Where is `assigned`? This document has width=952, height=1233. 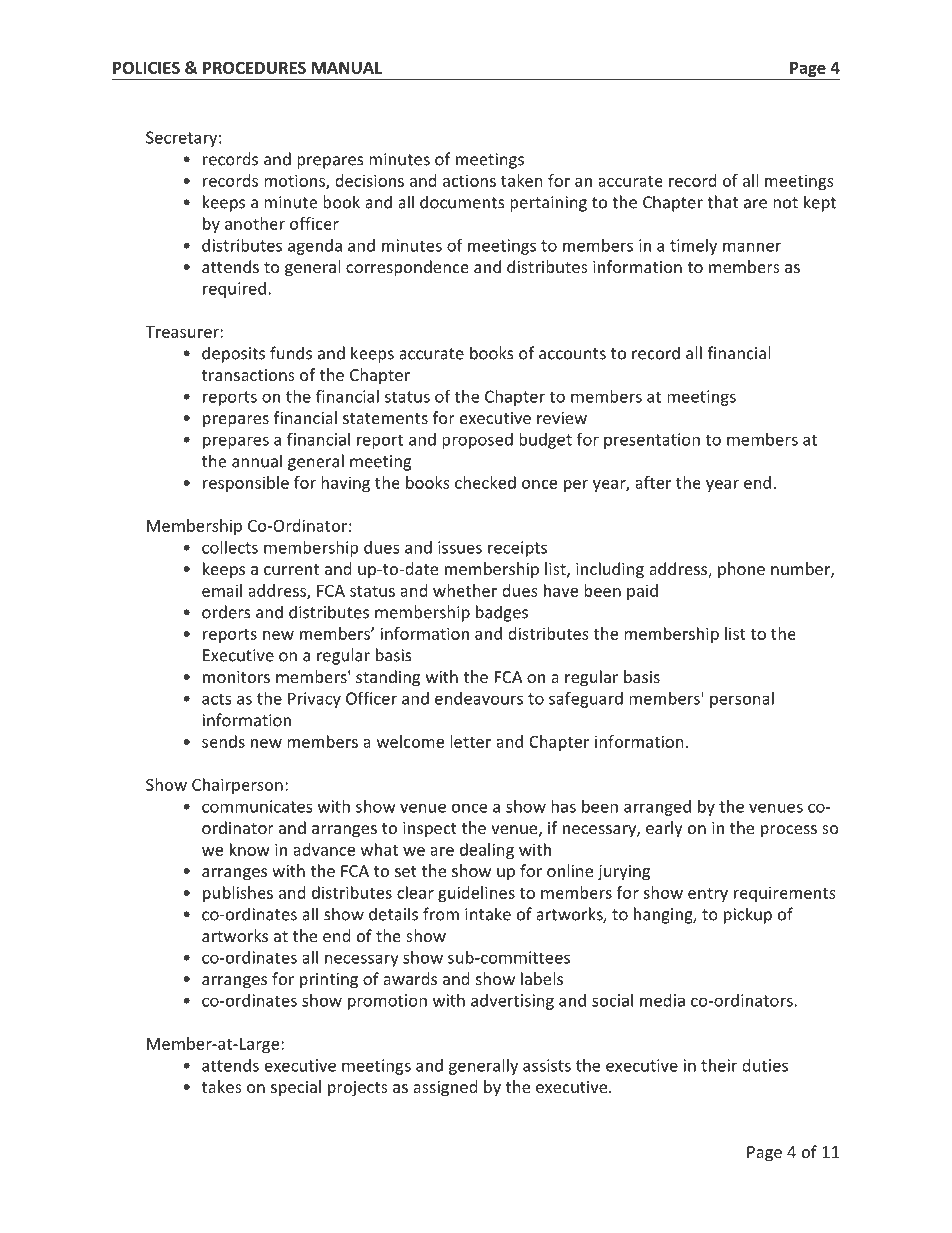 assigned is located at coordinates (445, 1088).
